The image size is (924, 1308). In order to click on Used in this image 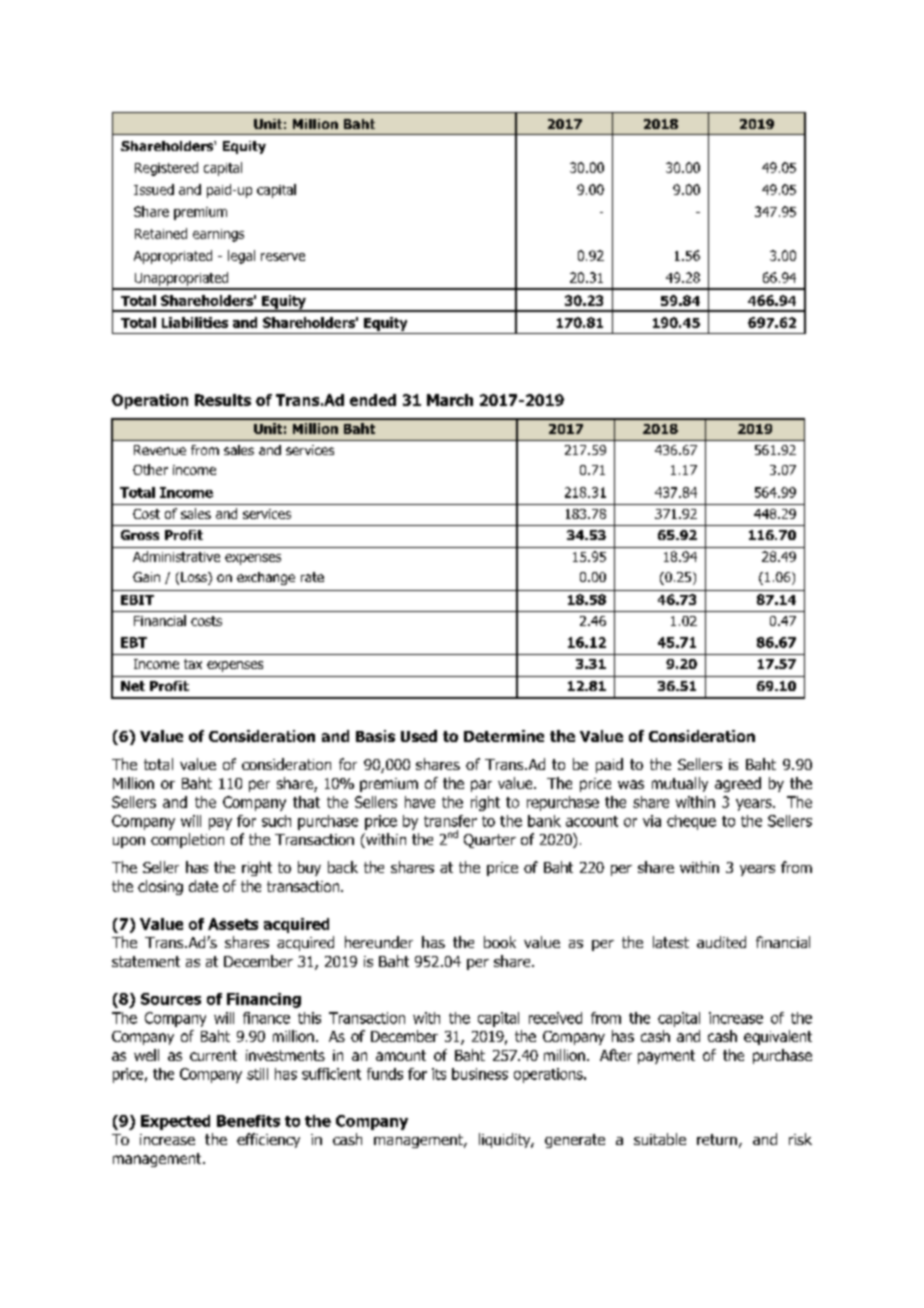, I will do `click(419, 736)`.
